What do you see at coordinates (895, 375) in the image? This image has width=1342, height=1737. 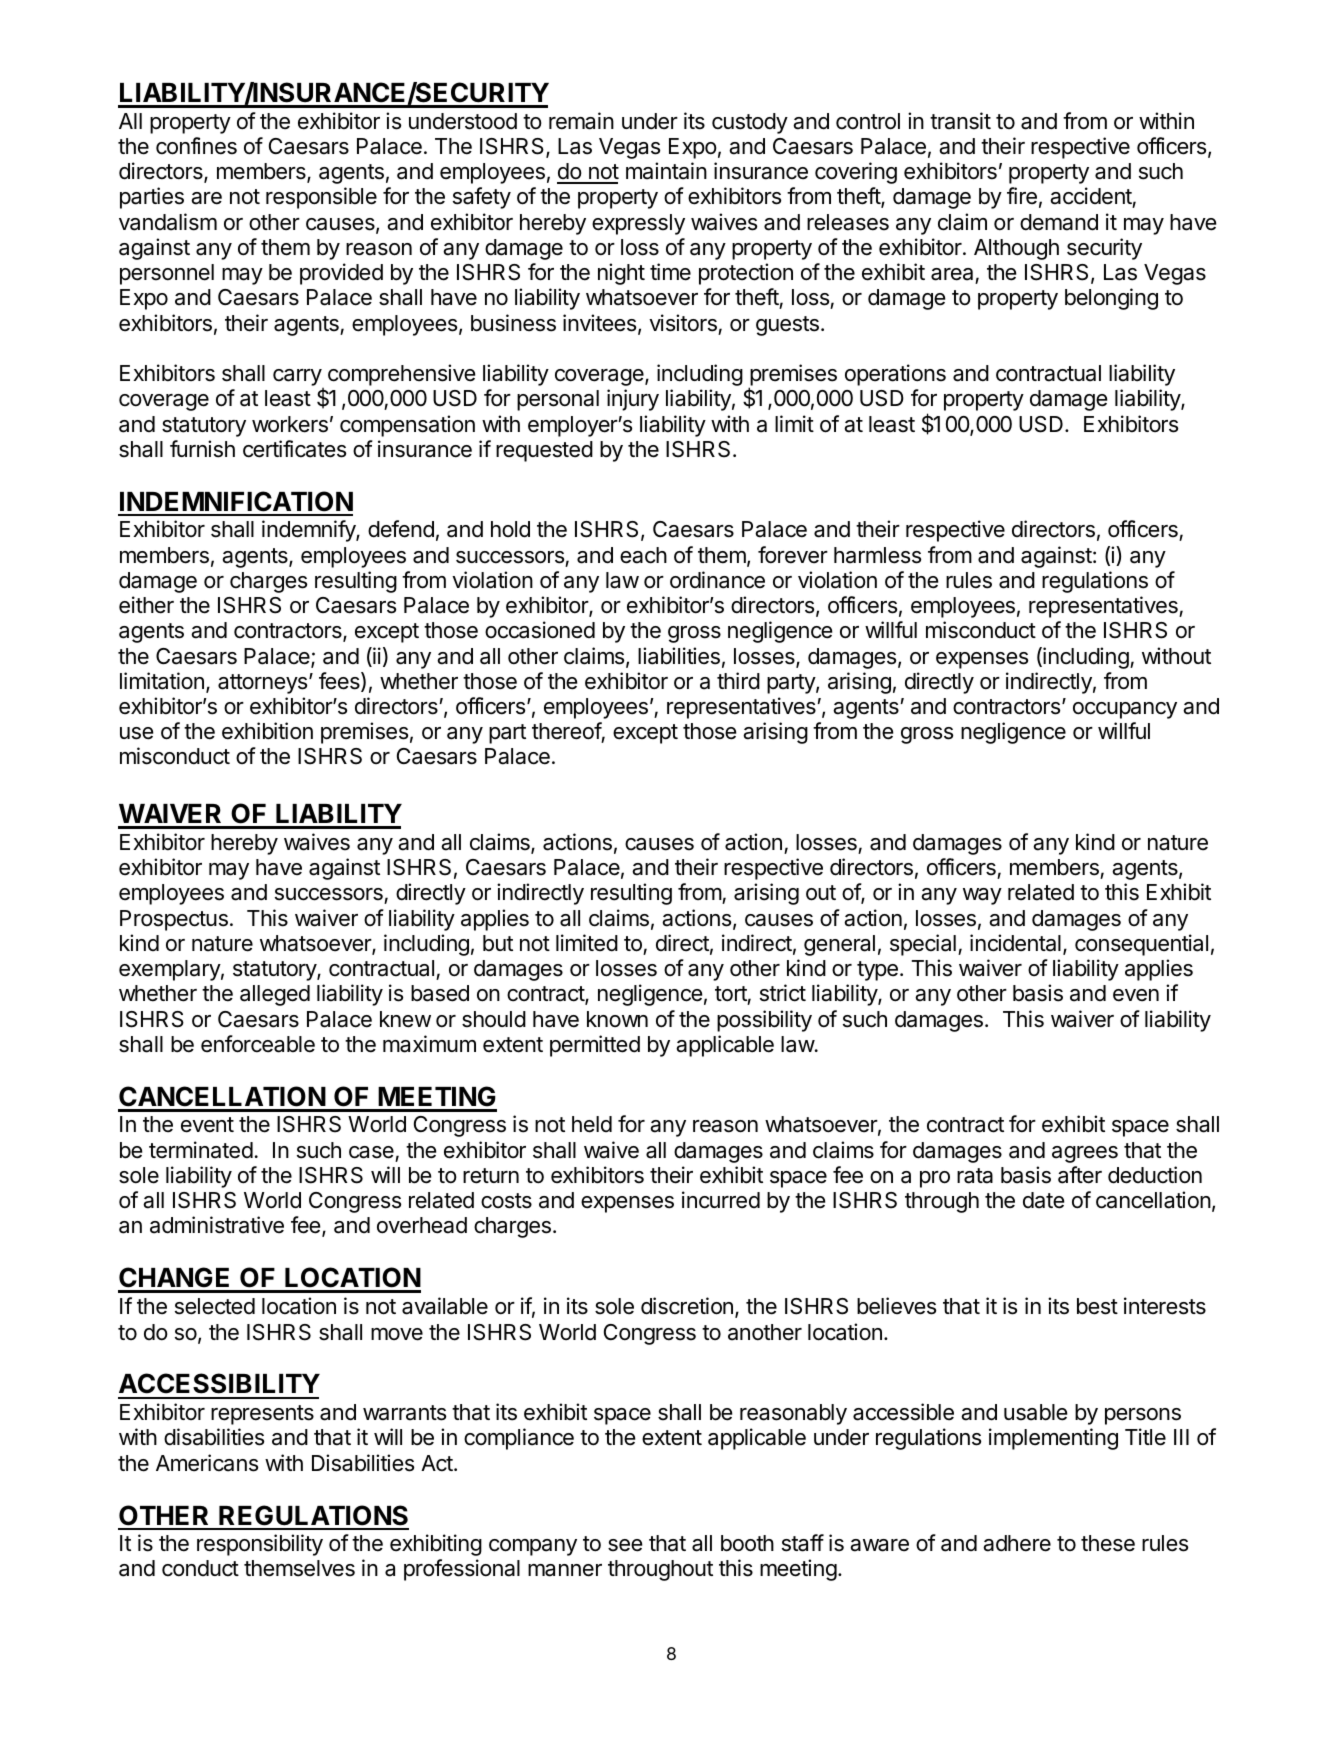 I see `operations` at bounding box center [895, 375].
